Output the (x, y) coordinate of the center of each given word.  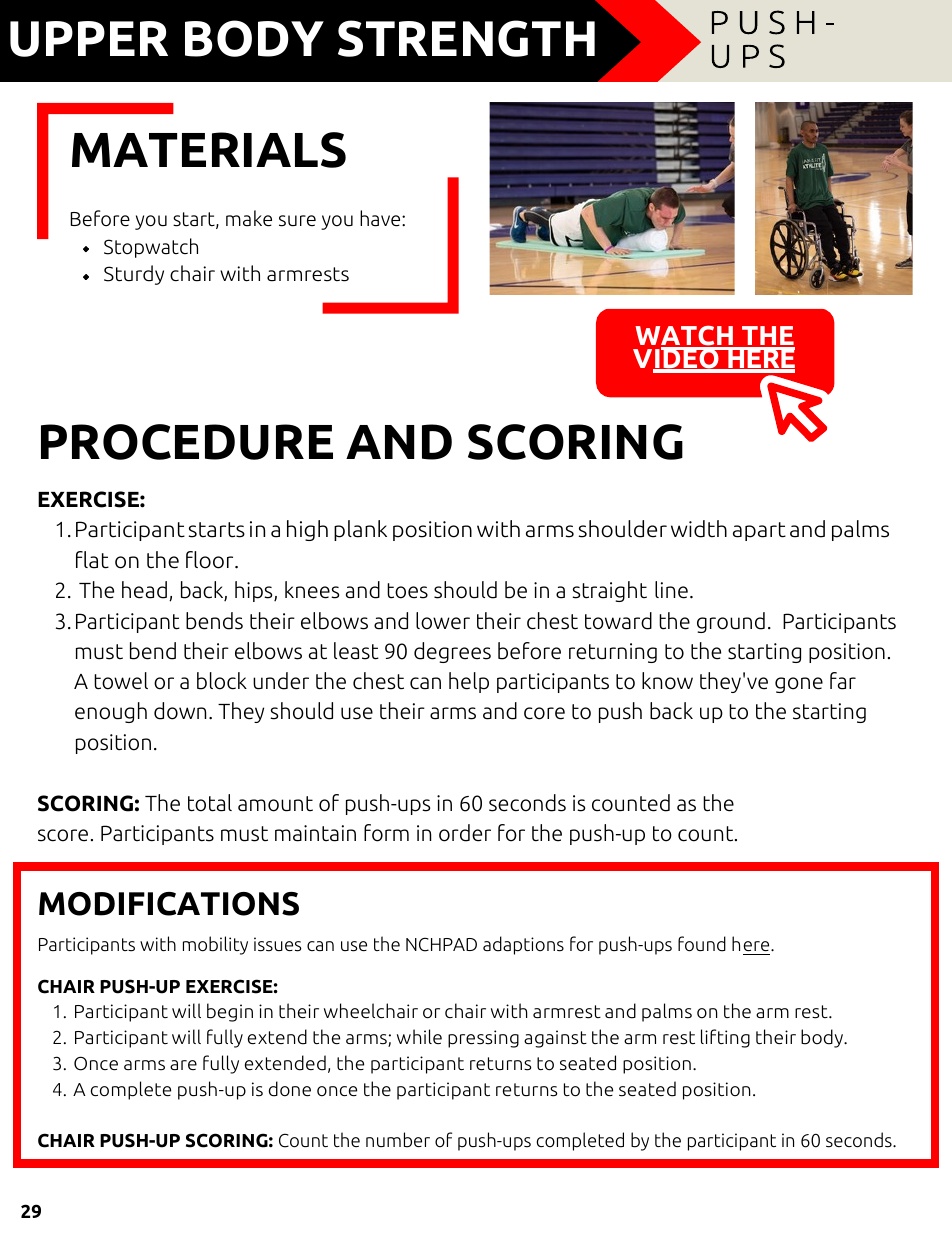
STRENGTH (466, 38)
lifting (725, 1038)
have (381, 218)
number (398, 1140)
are (183, 1065)
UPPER (89, 39)
